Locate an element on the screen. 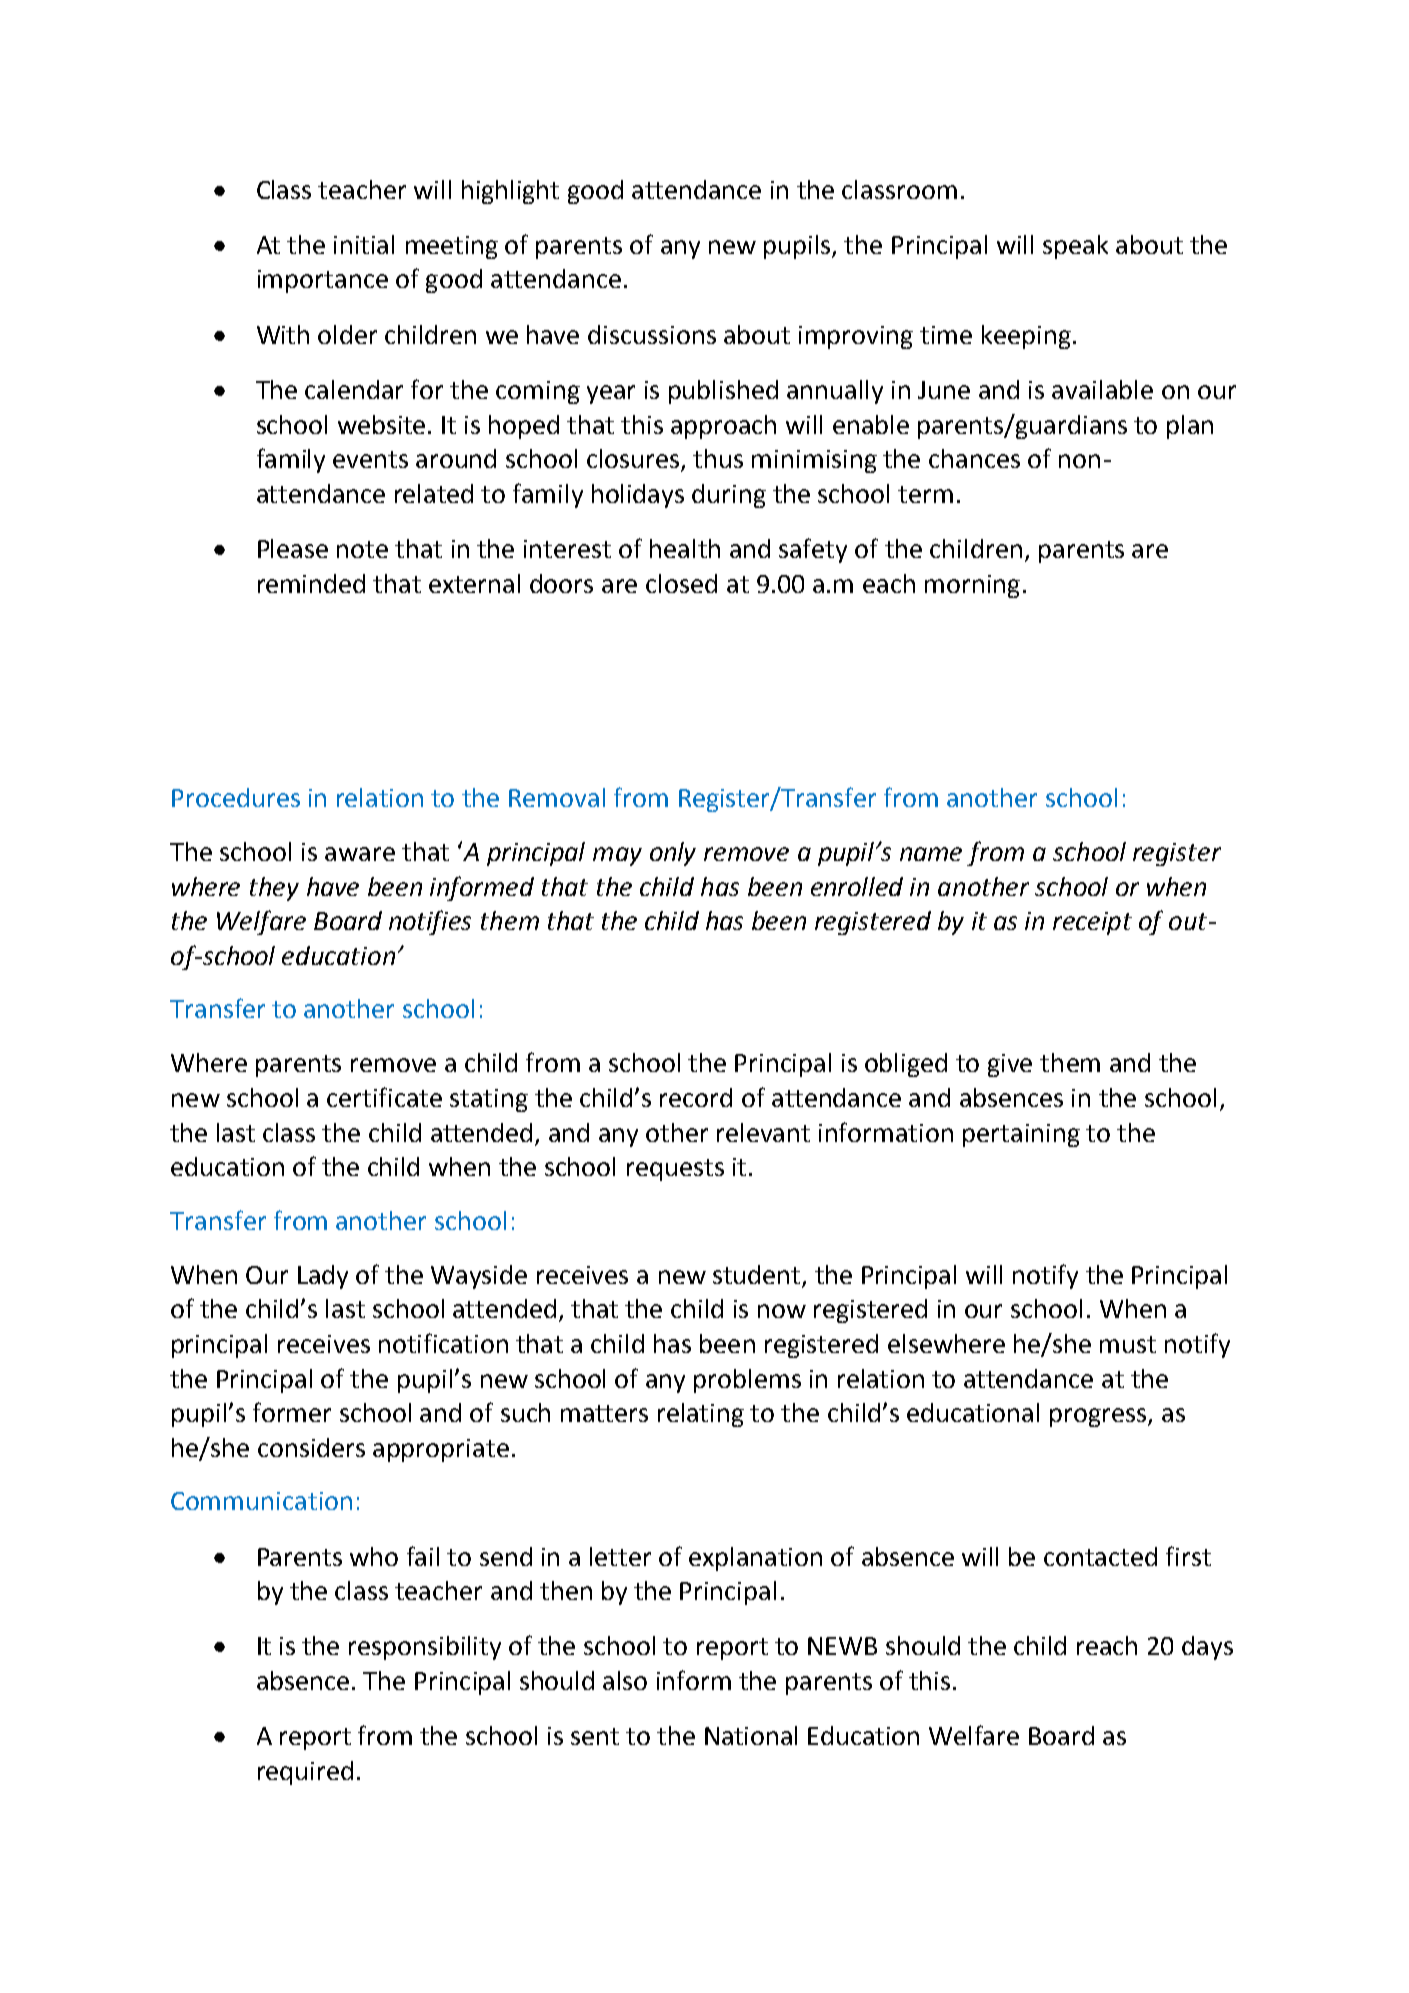  initial is located at coordinates (364, 244).
